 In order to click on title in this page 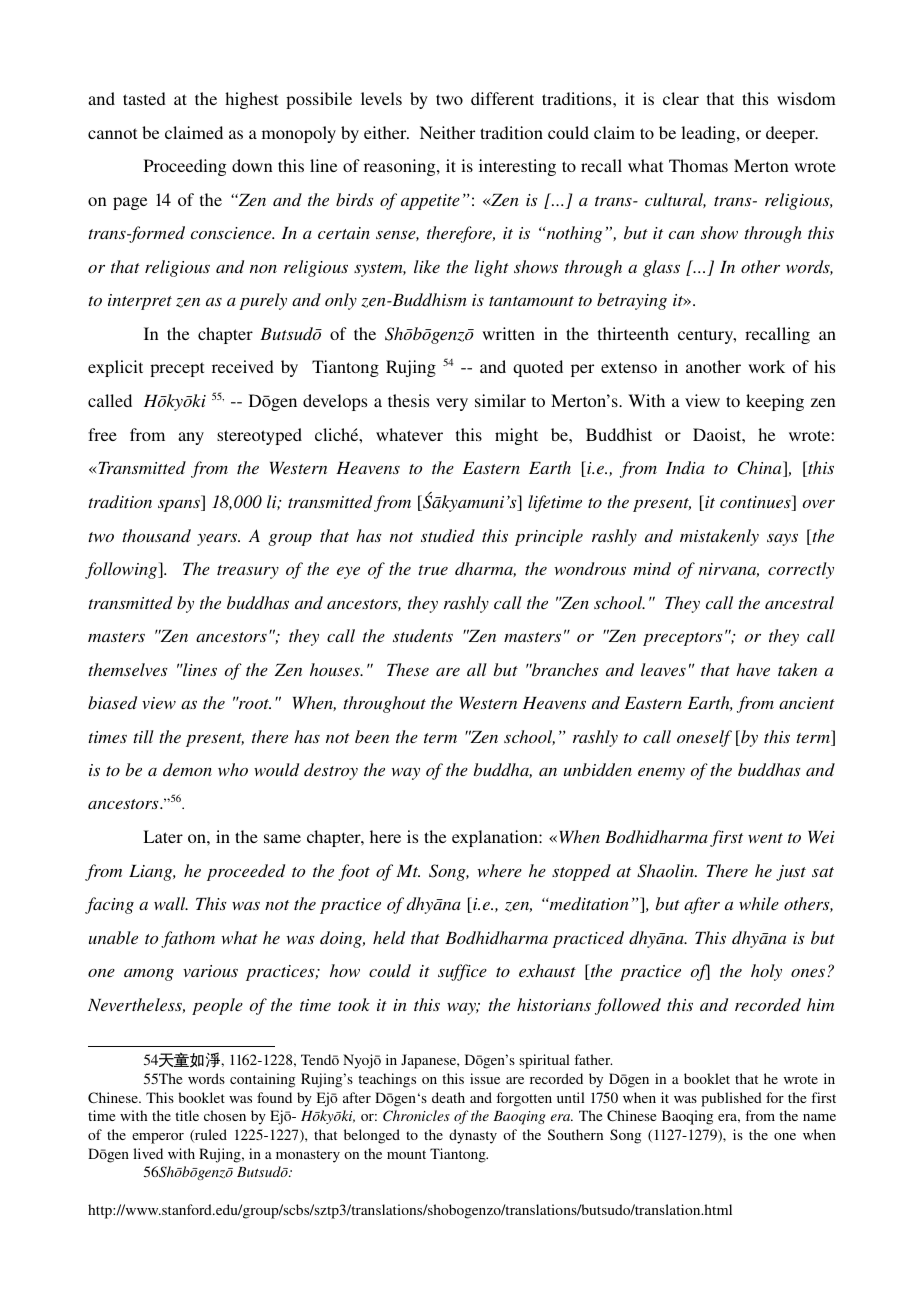, I will do `click(187, 1115)`.
